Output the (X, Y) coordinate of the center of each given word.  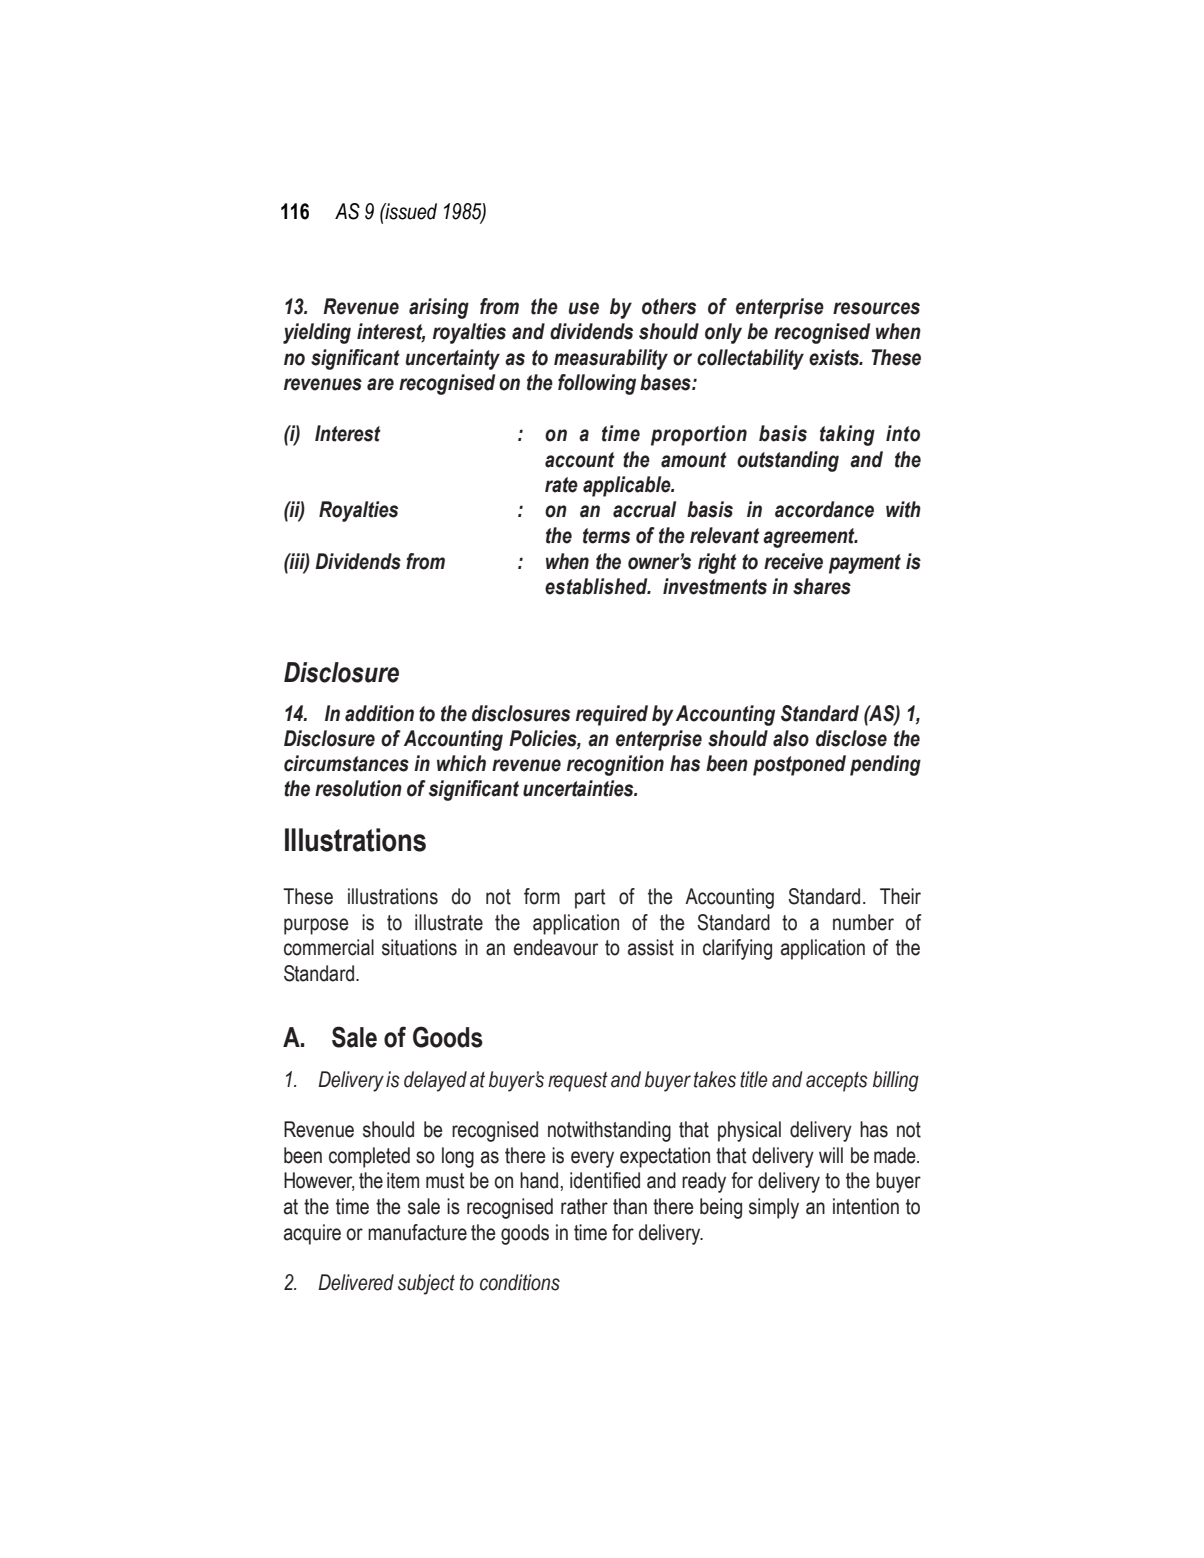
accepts (837, 1082)
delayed (435, 1081)
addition (379, 713)
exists (835, 357)
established (597, 586)
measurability (611, 359)
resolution (358, 788)
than (630, 1206)
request (578, 1082)
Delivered (356, 1282)
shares (822, 586)
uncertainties (579, 788)
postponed (799, 765)
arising (439, 308)
